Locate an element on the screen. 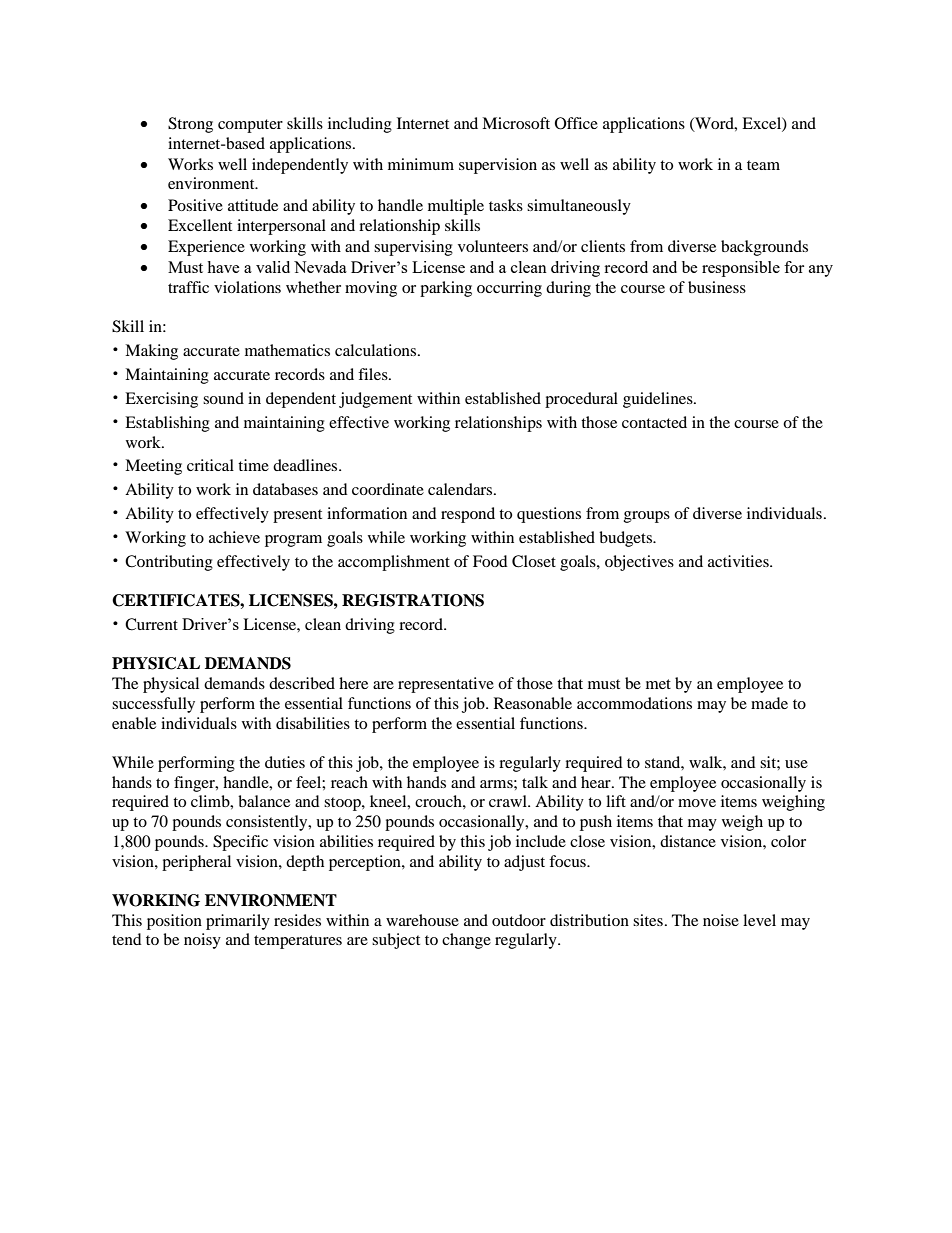  primarily is located at coordinates (238, 922).
